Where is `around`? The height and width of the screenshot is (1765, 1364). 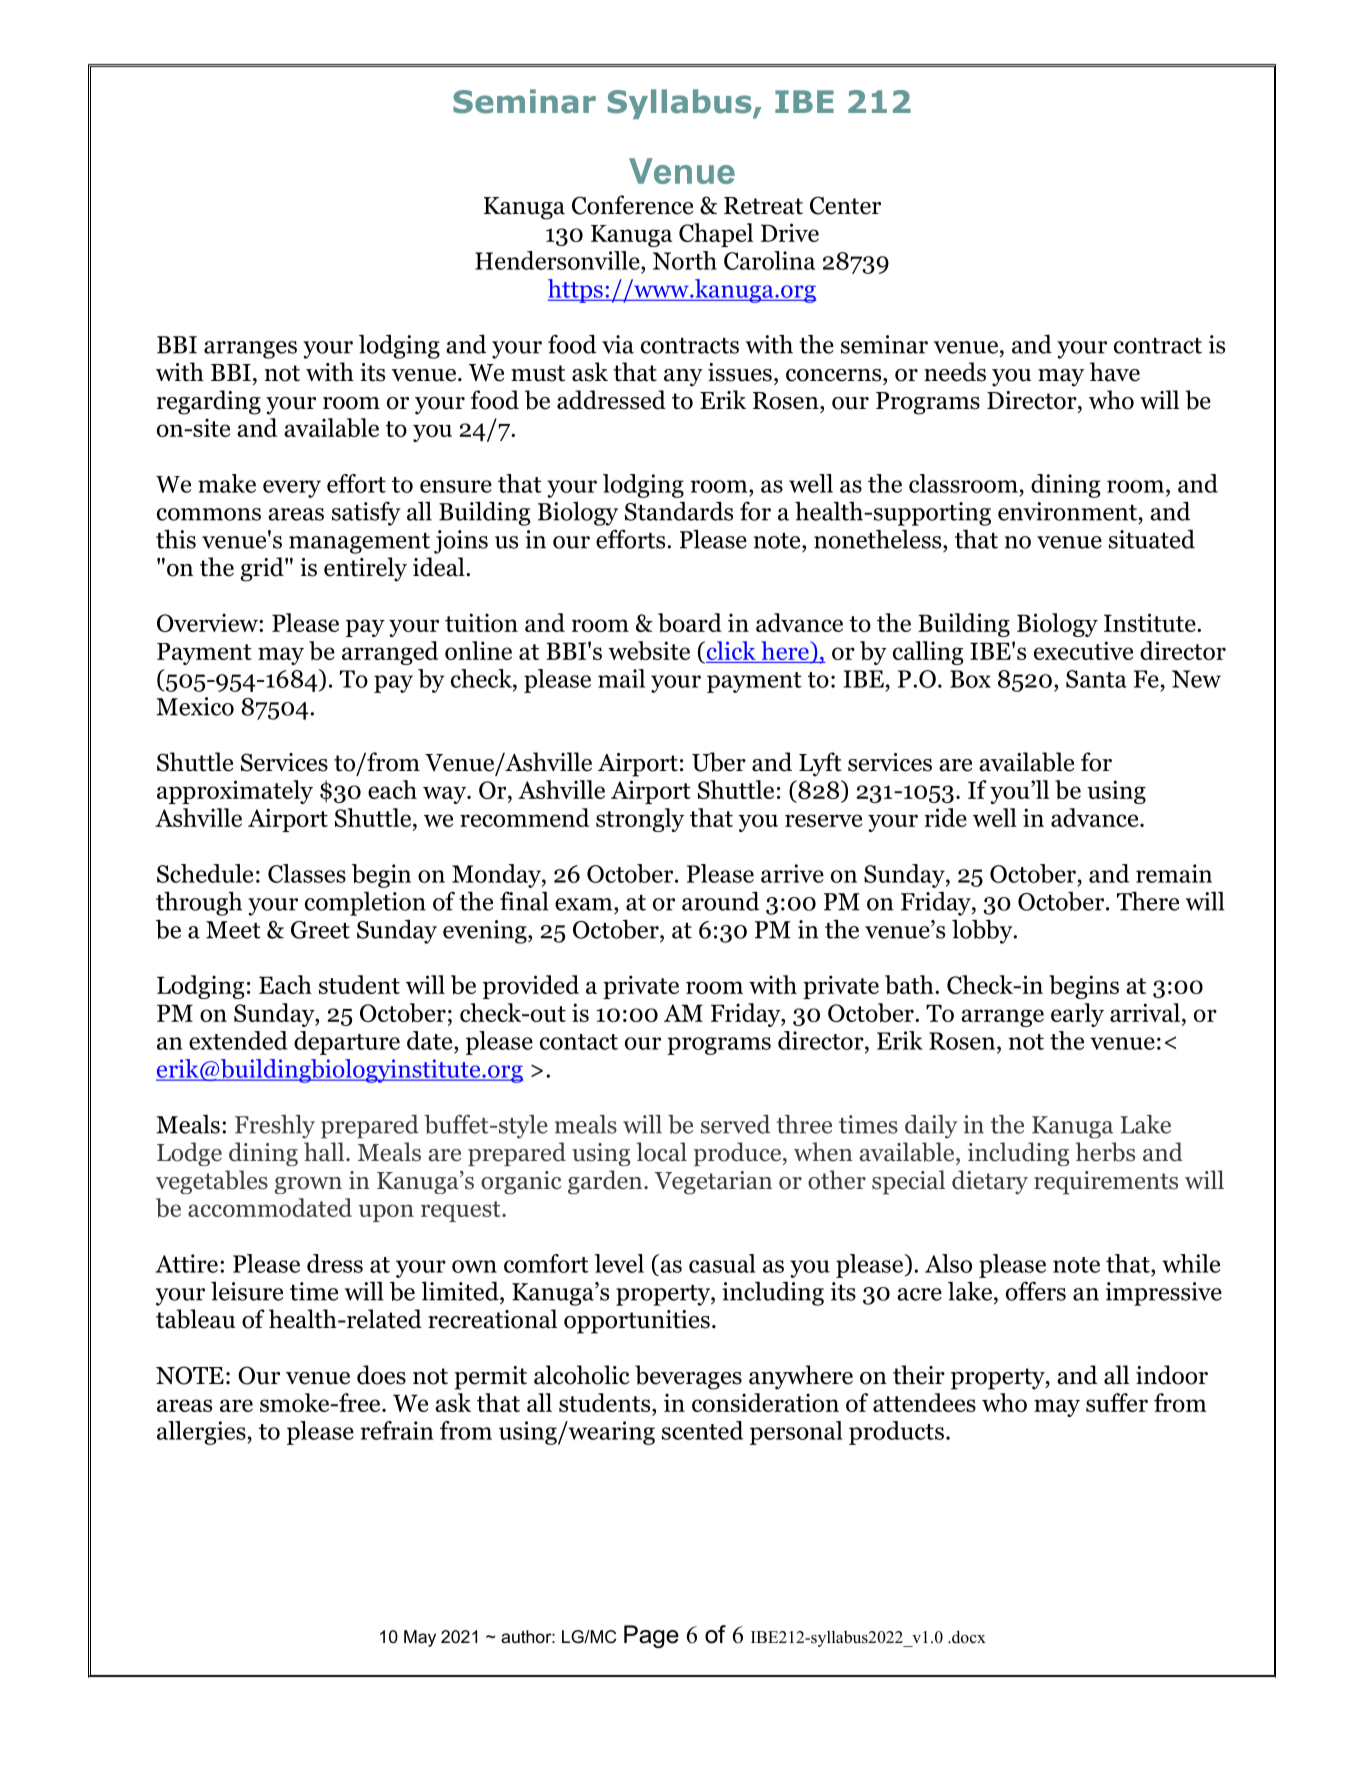
around is located at coordinates (721, 901).
